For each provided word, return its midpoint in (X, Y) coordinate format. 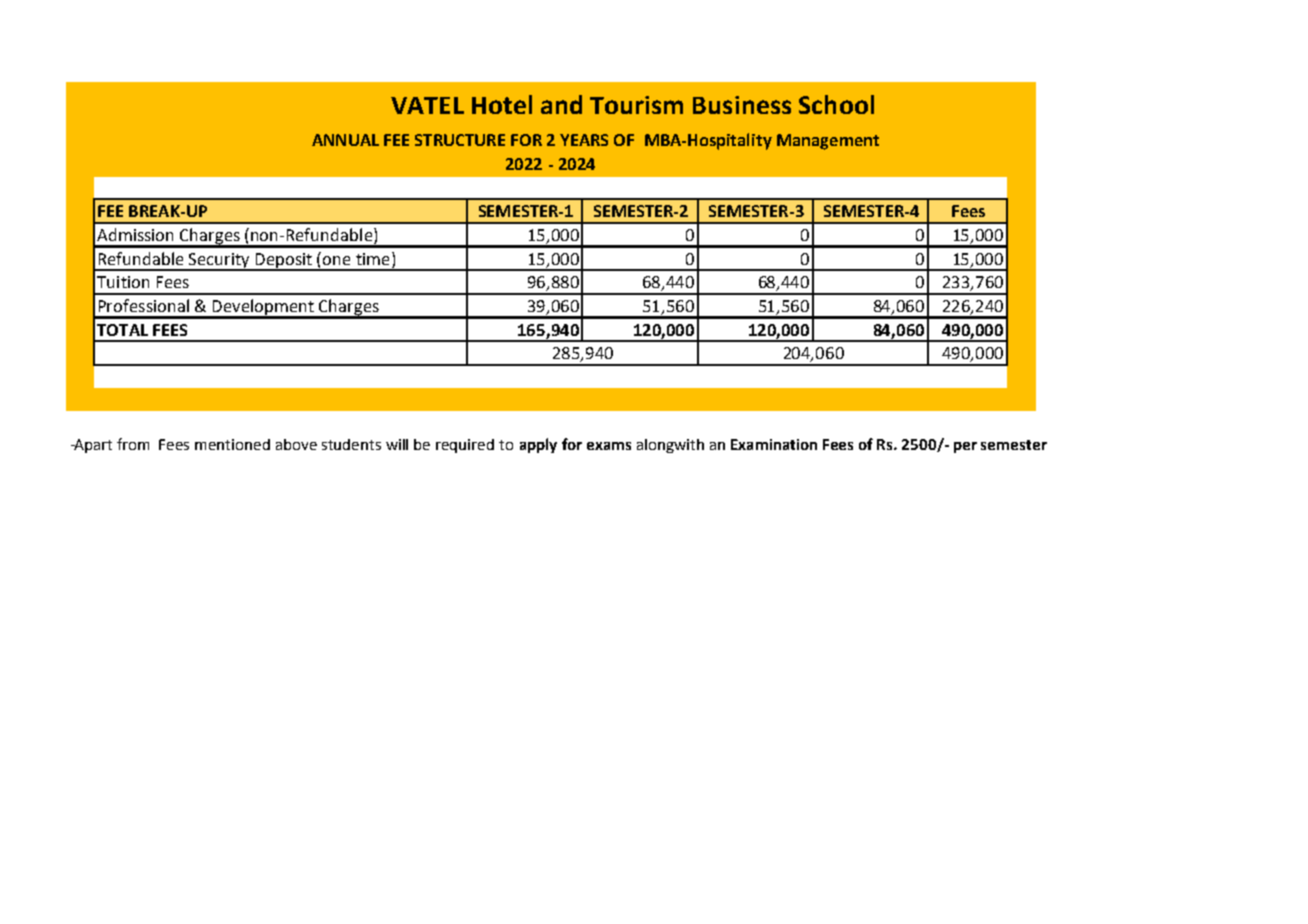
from (133, 444)
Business (742, 105)
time (372, 259)
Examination (774, 444)
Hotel (502, 104)
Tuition (123, 282)
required (465, 446)
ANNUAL (345, 140)
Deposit (283, 261)
